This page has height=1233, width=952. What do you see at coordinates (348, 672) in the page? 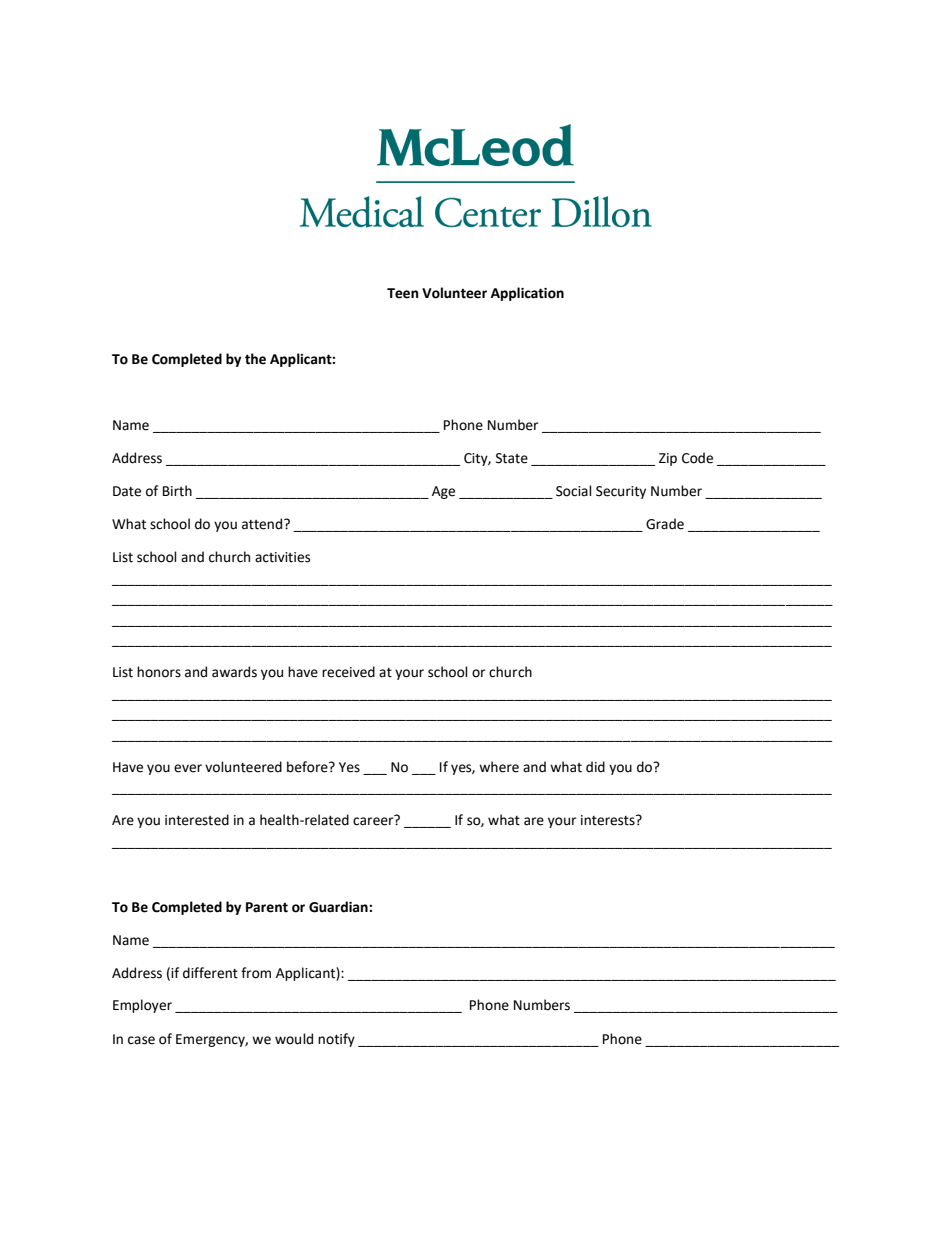
I see `received` at bounding box center [348, 672].
